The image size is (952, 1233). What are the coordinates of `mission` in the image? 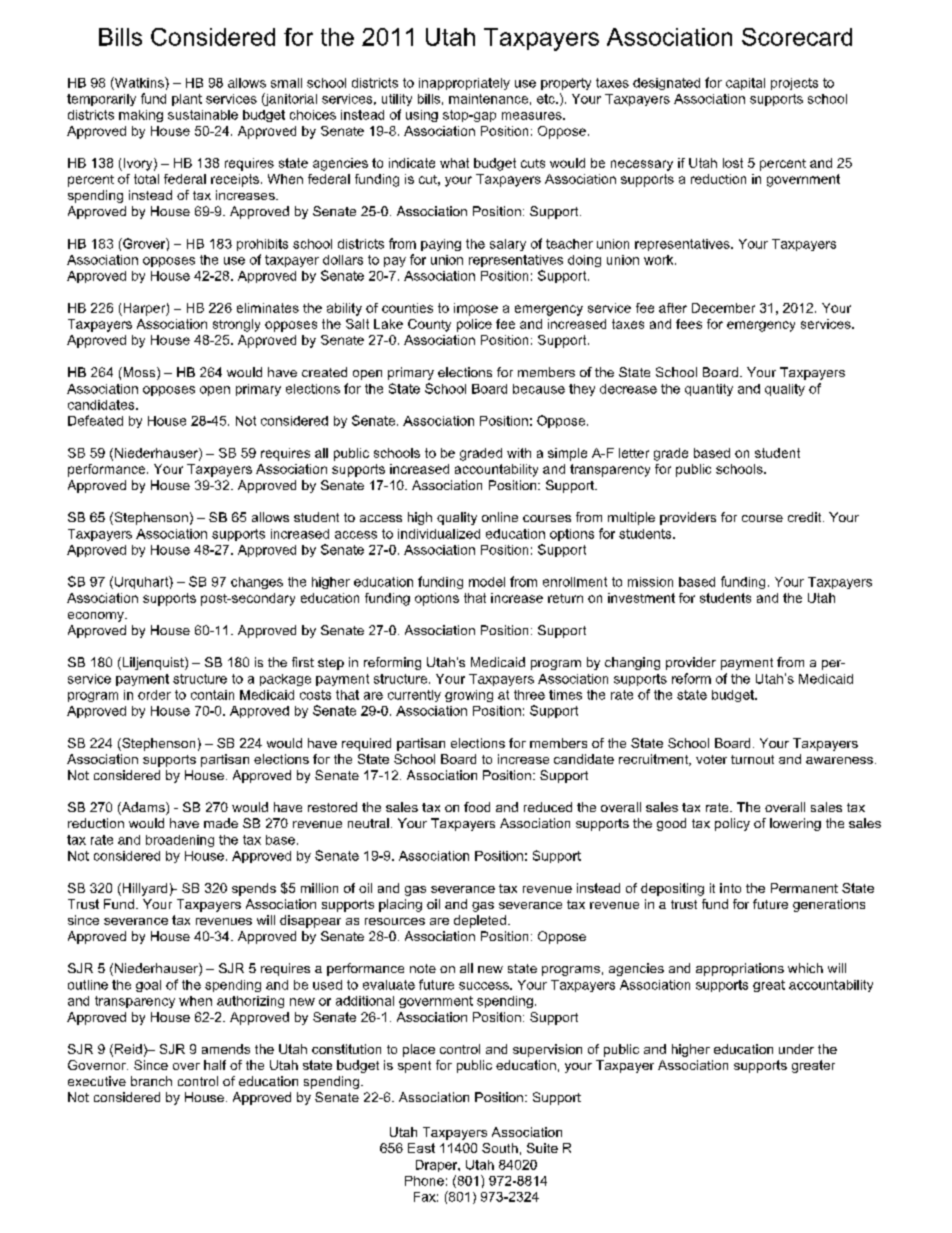 It's located at (650, 582).
